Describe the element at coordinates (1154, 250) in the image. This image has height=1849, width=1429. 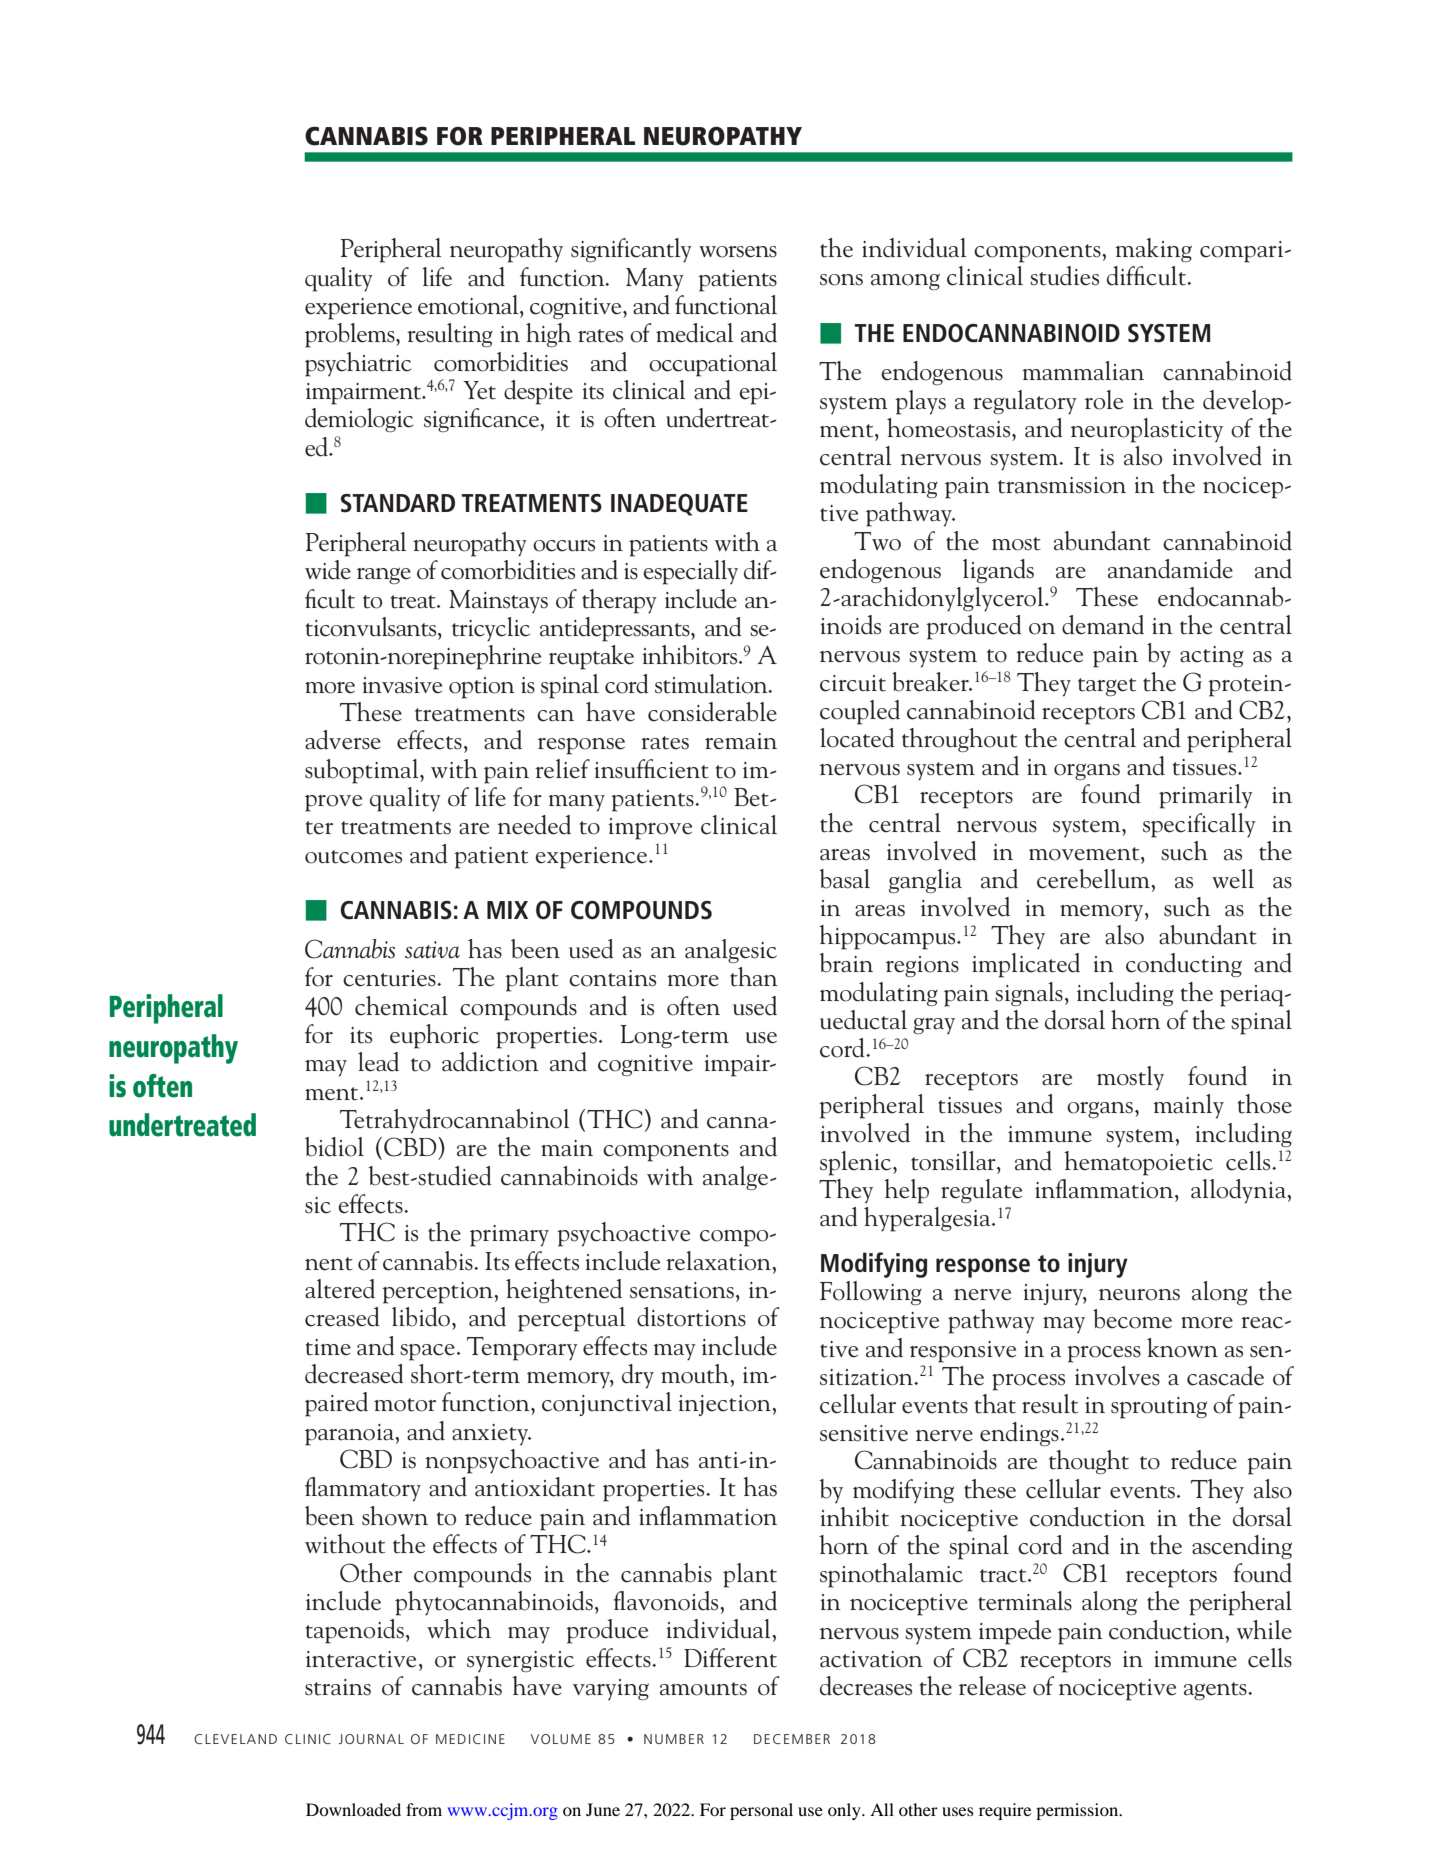
I see `making` at that location.
